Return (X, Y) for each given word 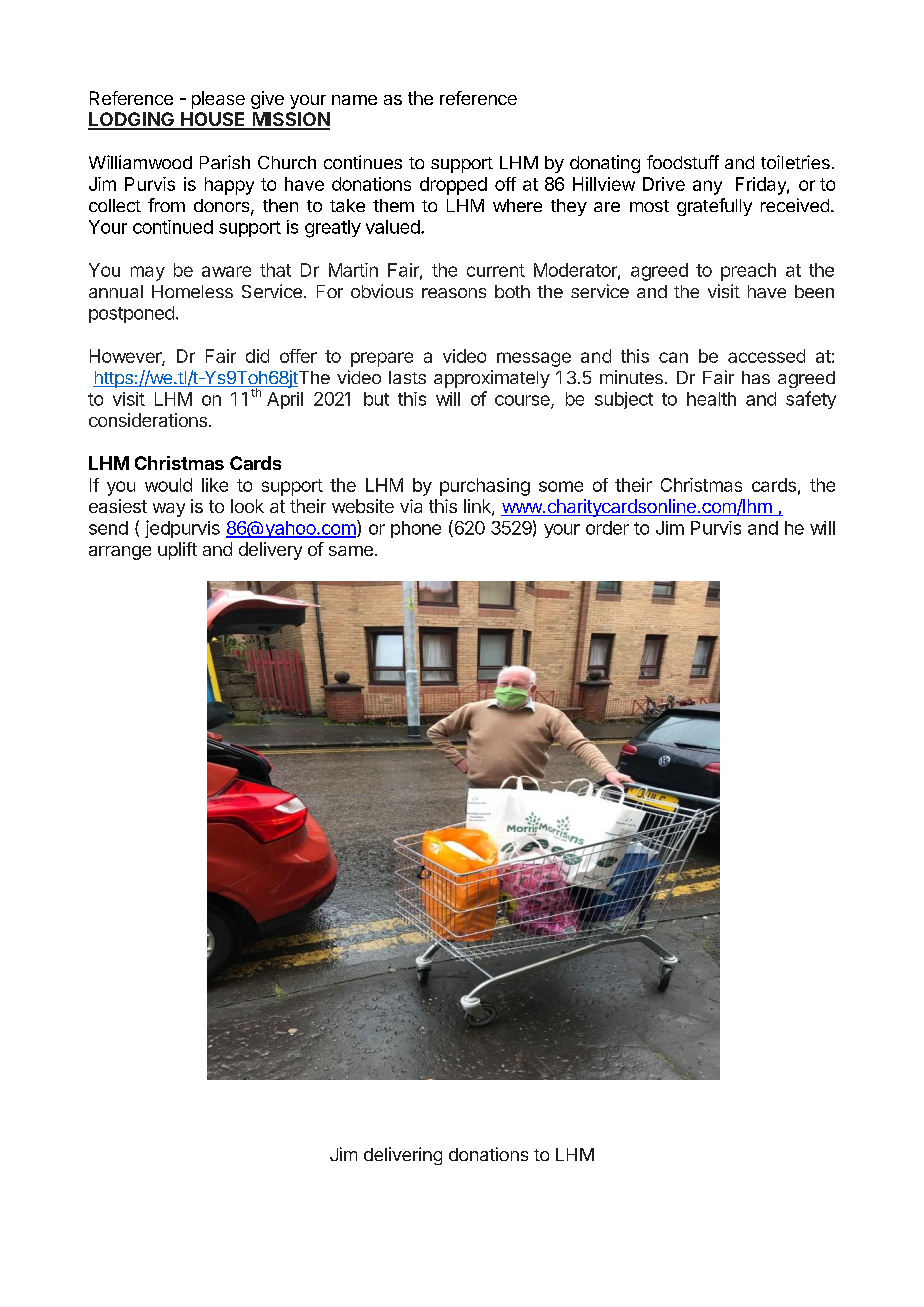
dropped (453, 186)
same (351, 551)
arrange (120, 553)
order (607, 528)
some (561, 486)
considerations (148, 420)
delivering (403, 1156)
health (711, 399)
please (218, 100)
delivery (270, 551)
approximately (492, 379)
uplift (177, 551)
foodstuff (683, 162)
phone (416, 529)
